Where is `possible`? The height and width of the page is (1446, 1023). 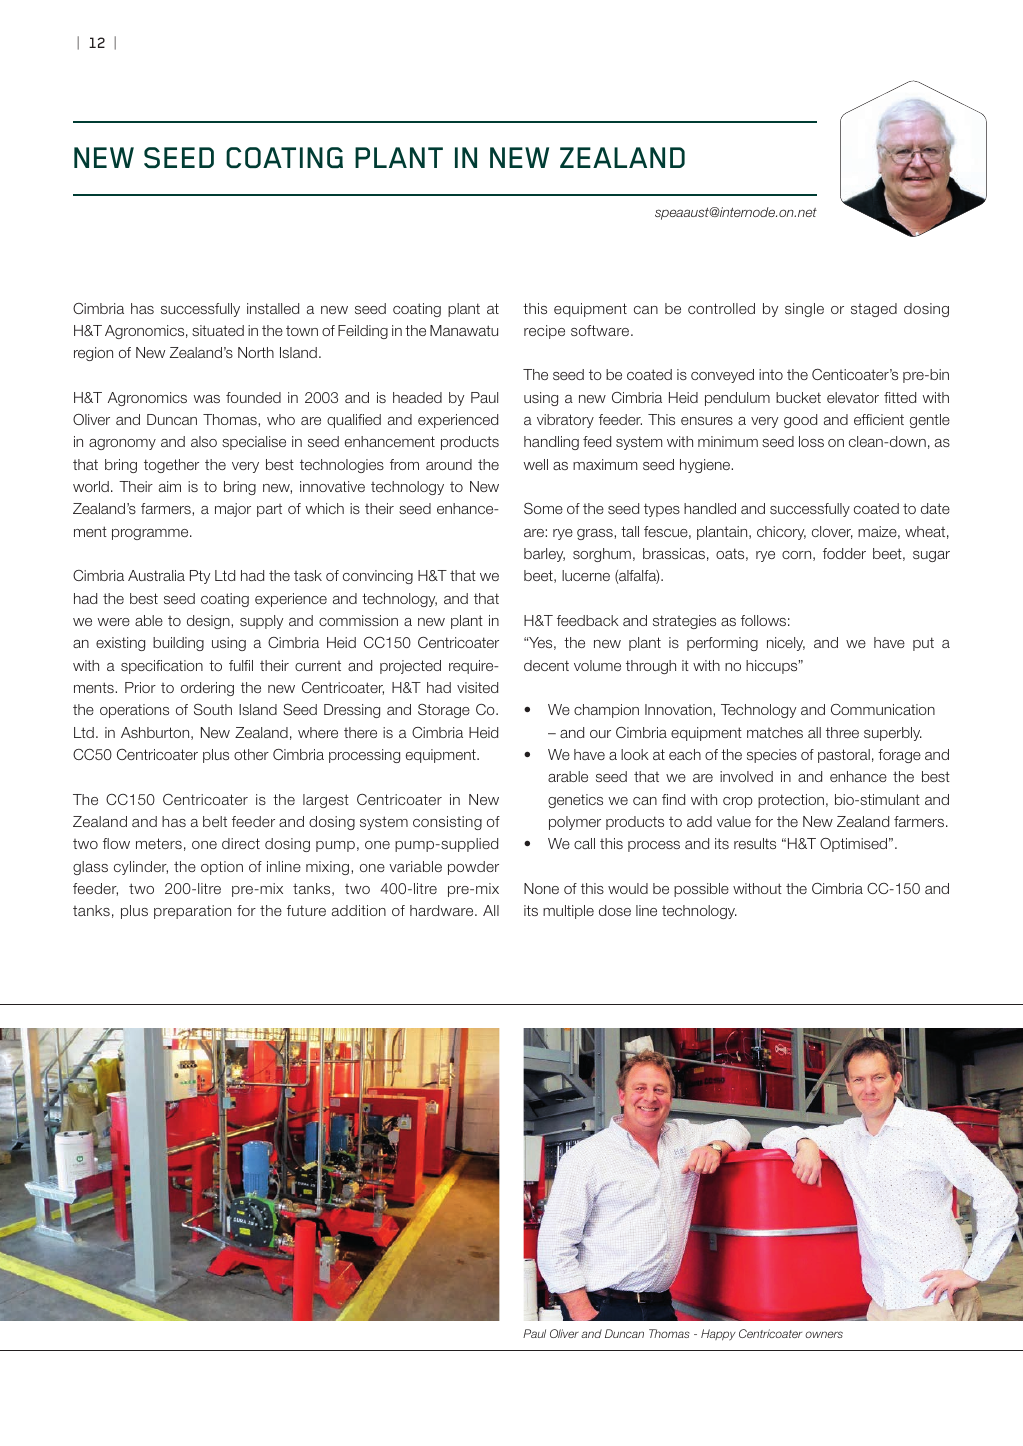
possible is located at coordinates (701, 890).
